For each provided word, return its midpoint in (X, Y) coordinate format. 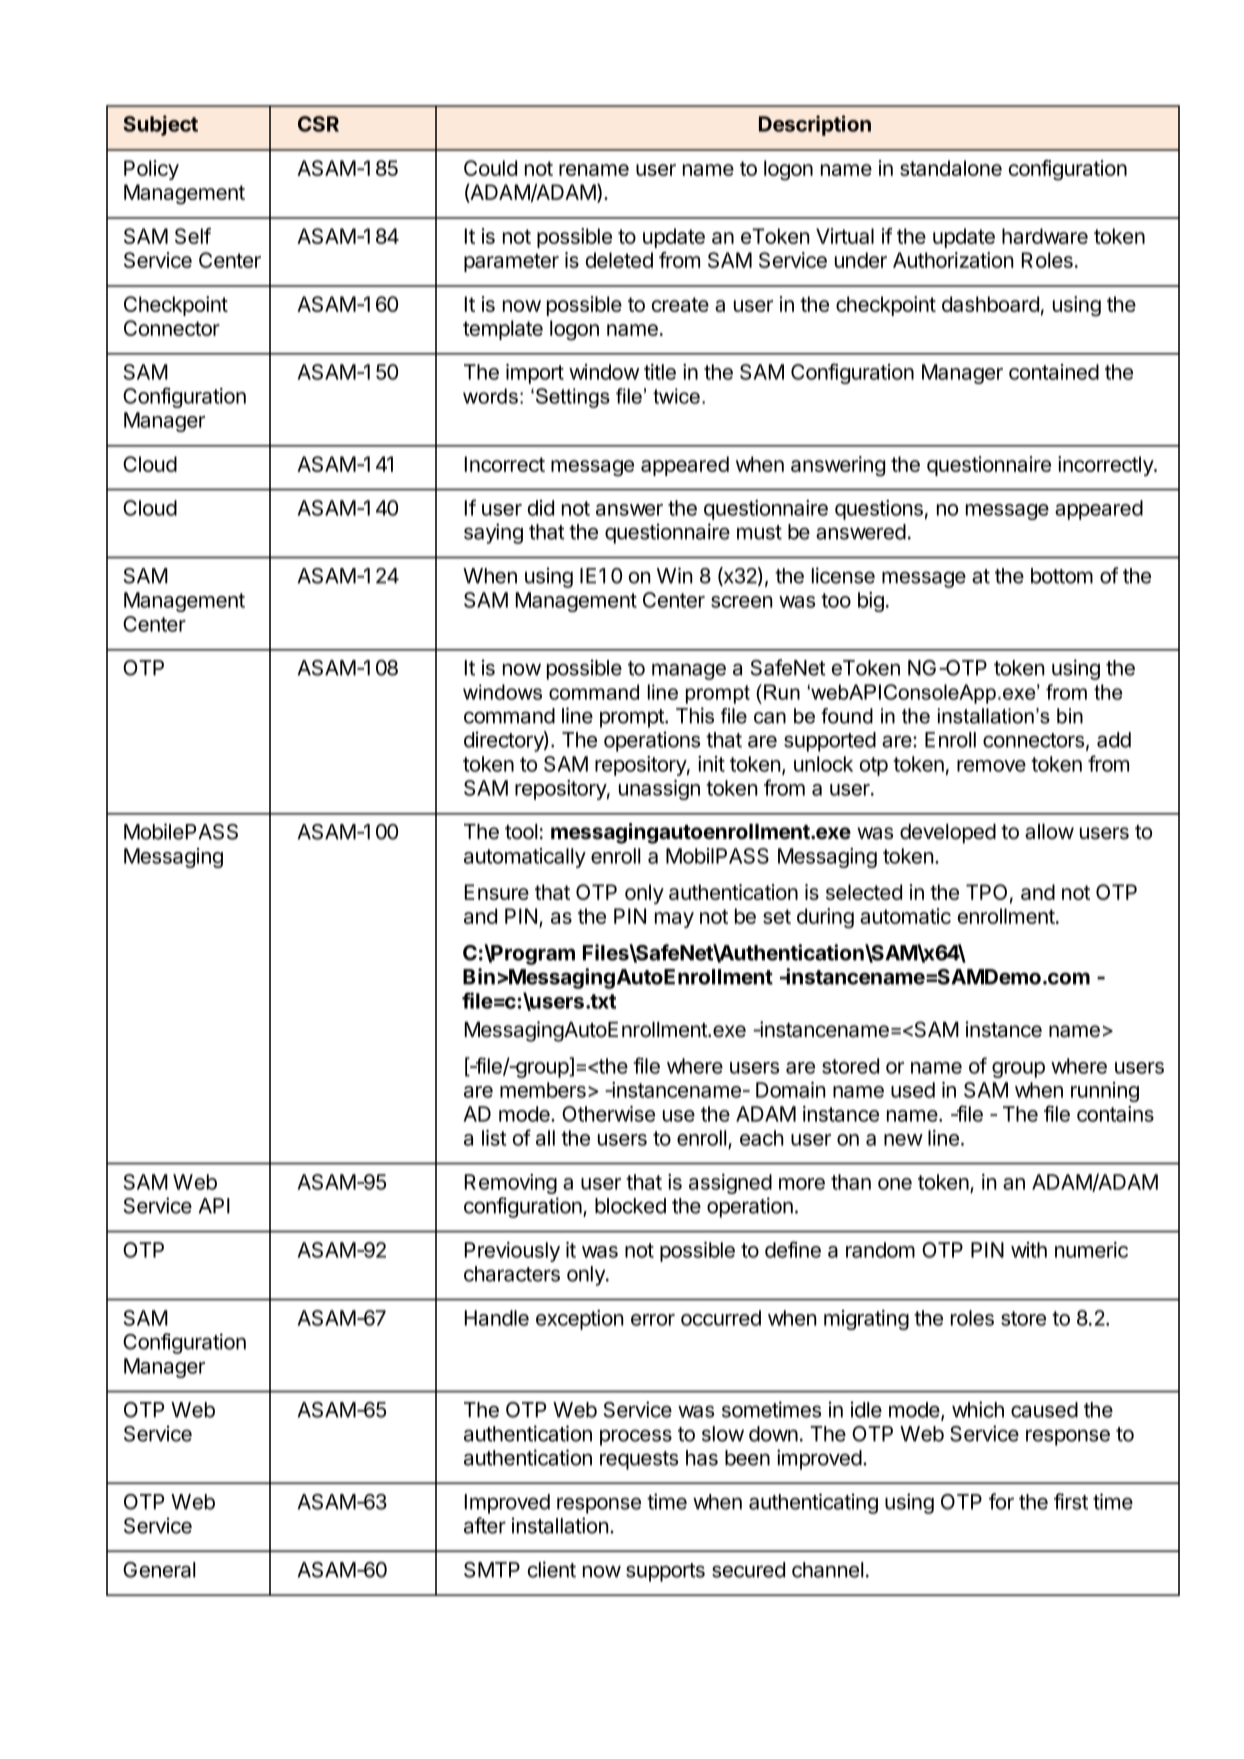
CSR (318, 124)
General (159, 1570)
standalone (951, 168)
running (1105, 1092)
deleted (619, 260)
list (494, 1138)
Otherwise (608, 1114)
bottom (1062, 576)
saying (493, 533)
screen (742, 602)
